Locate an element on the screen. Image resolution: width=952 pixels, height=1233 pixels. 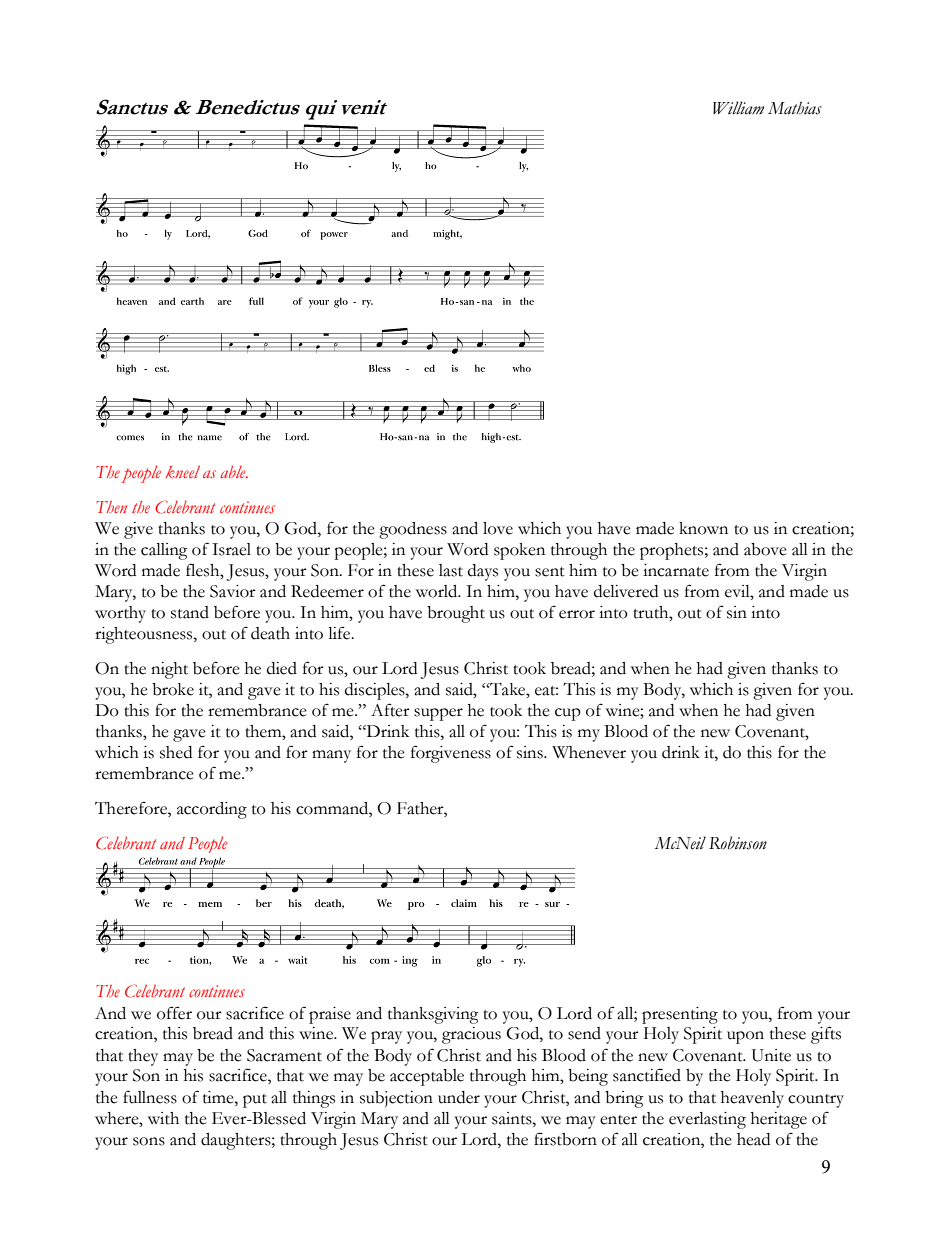
incarnate is located at coordinates (676, 570).
